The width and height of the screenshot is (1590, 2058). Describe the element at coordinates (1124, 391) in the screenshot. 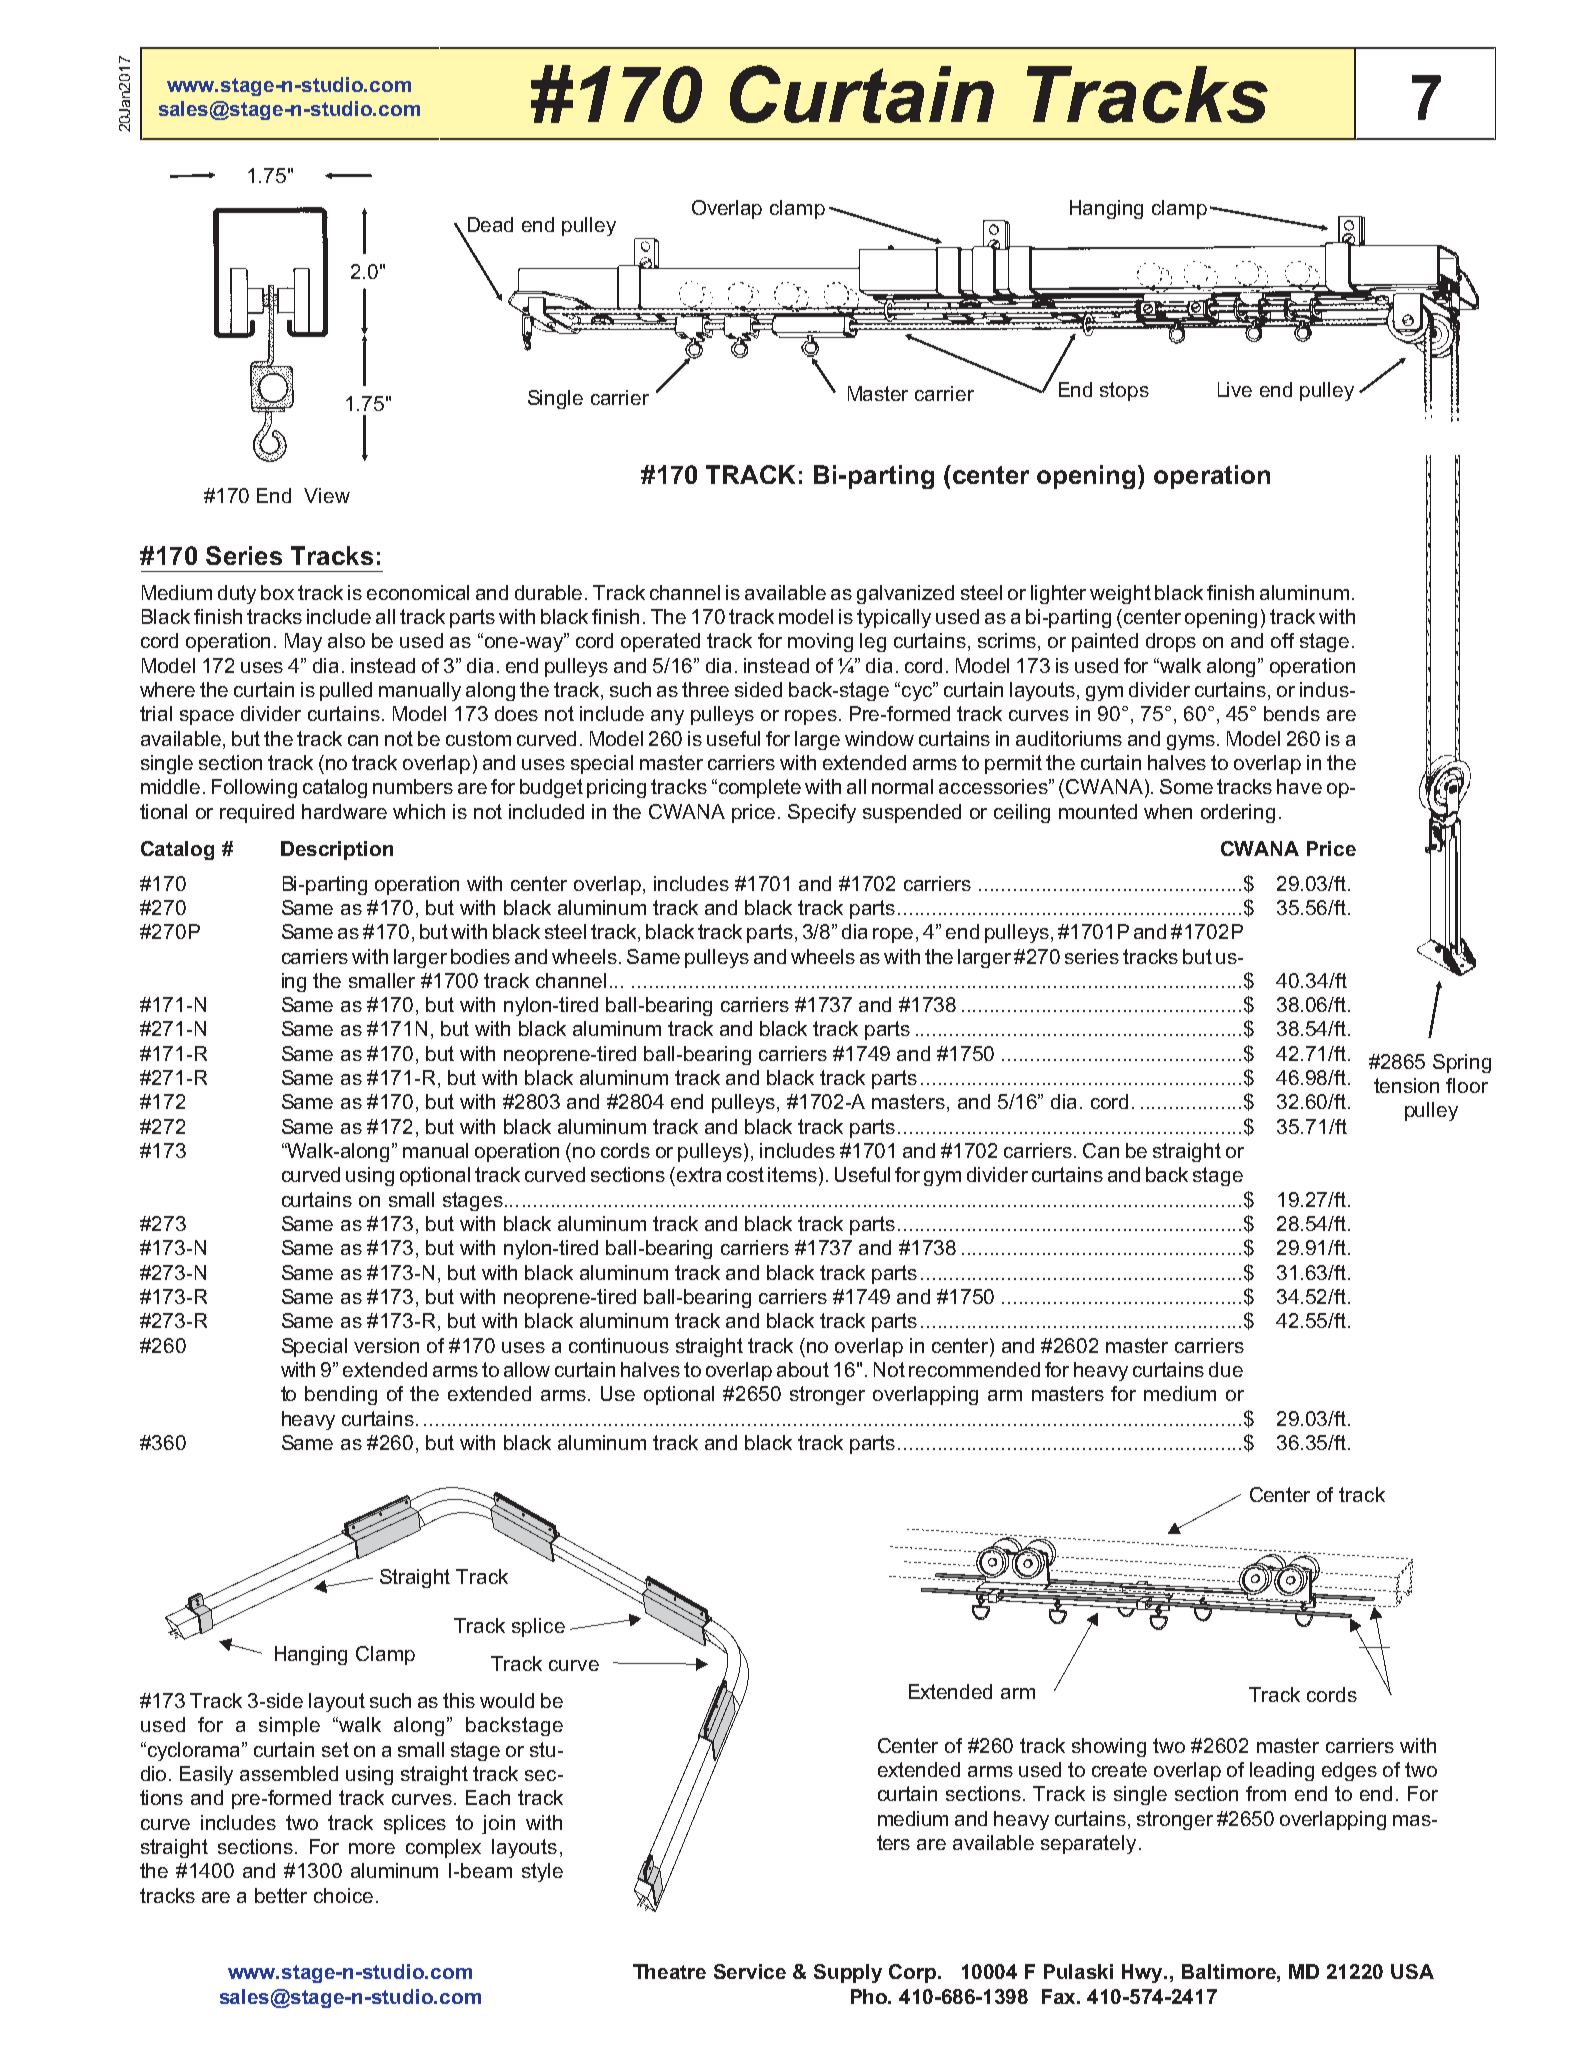

I see `stops` at that location.
